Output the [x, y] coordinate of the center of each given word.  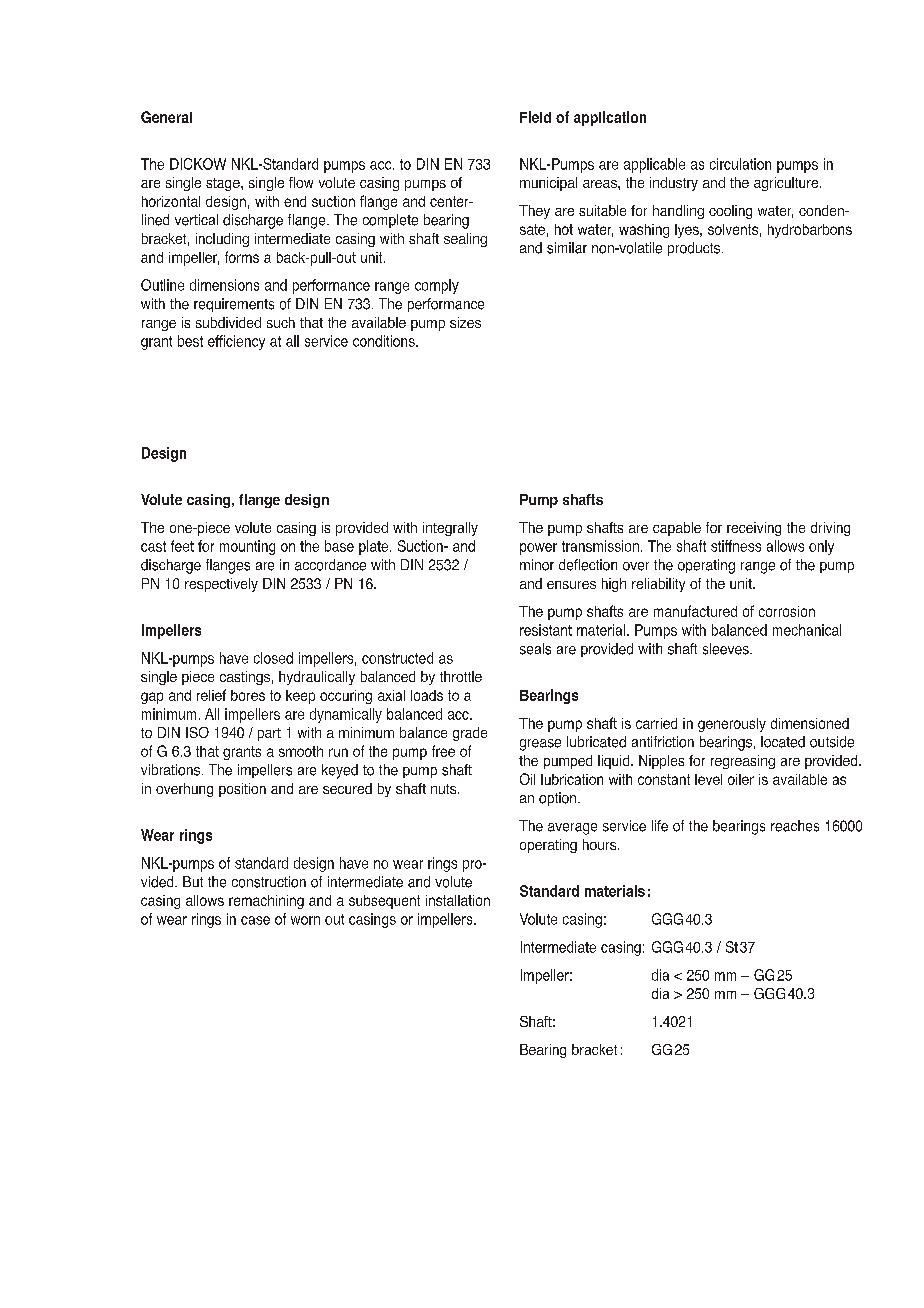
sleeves [727, 649]
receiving [754, 529]
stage [224, 184]
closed [273, 658]
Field [535, 117]
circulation [740, 164]
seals [535, 649]
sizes [465, 322]
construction [269, 882]
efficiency [236, 342]
